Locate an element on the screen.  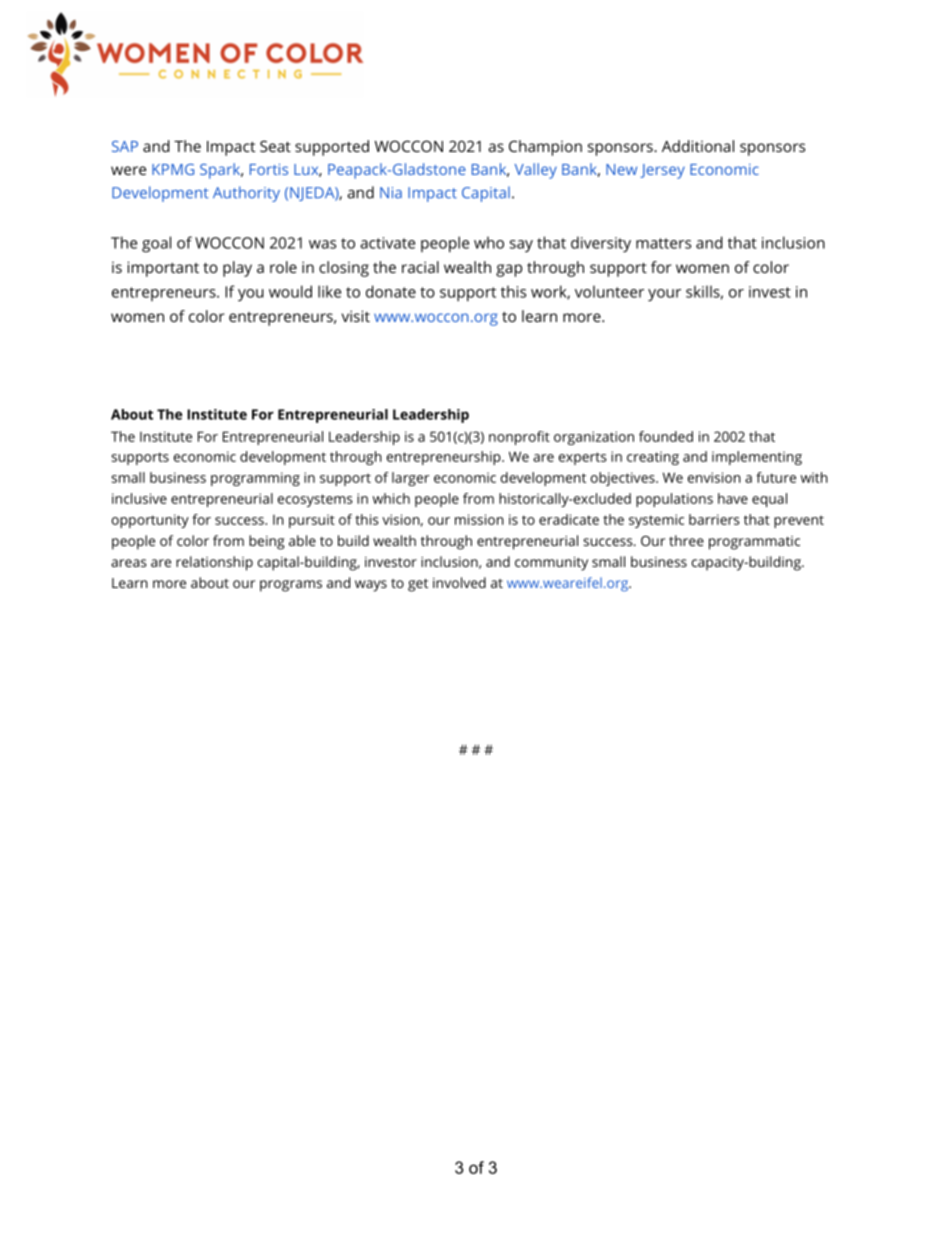
would is located at coordinates (290, 291).
